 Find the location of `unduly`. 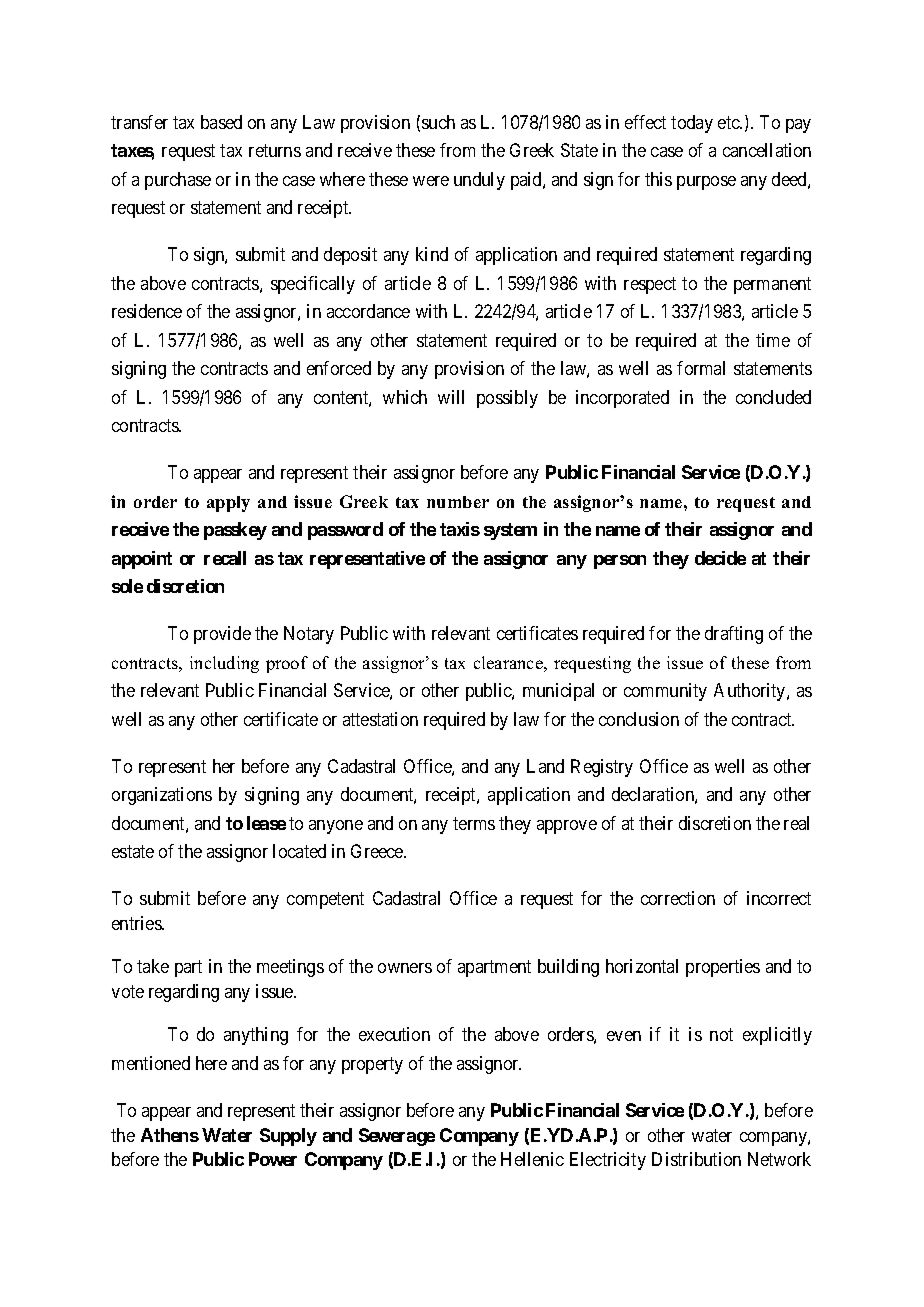

unduly is located at coordinates (479, 181).
